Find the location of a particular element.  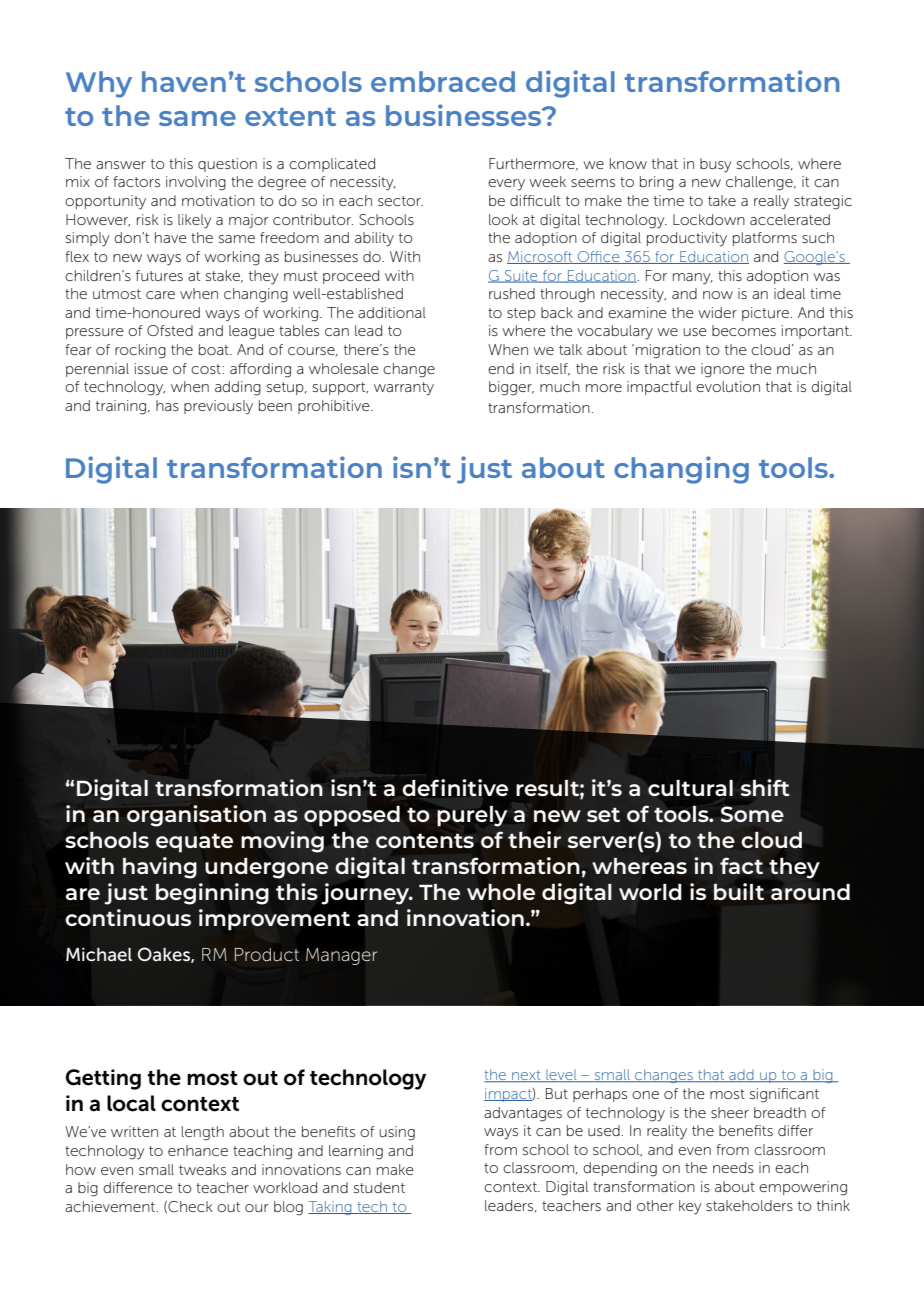

definitive is located at coordinates (455, 788).
